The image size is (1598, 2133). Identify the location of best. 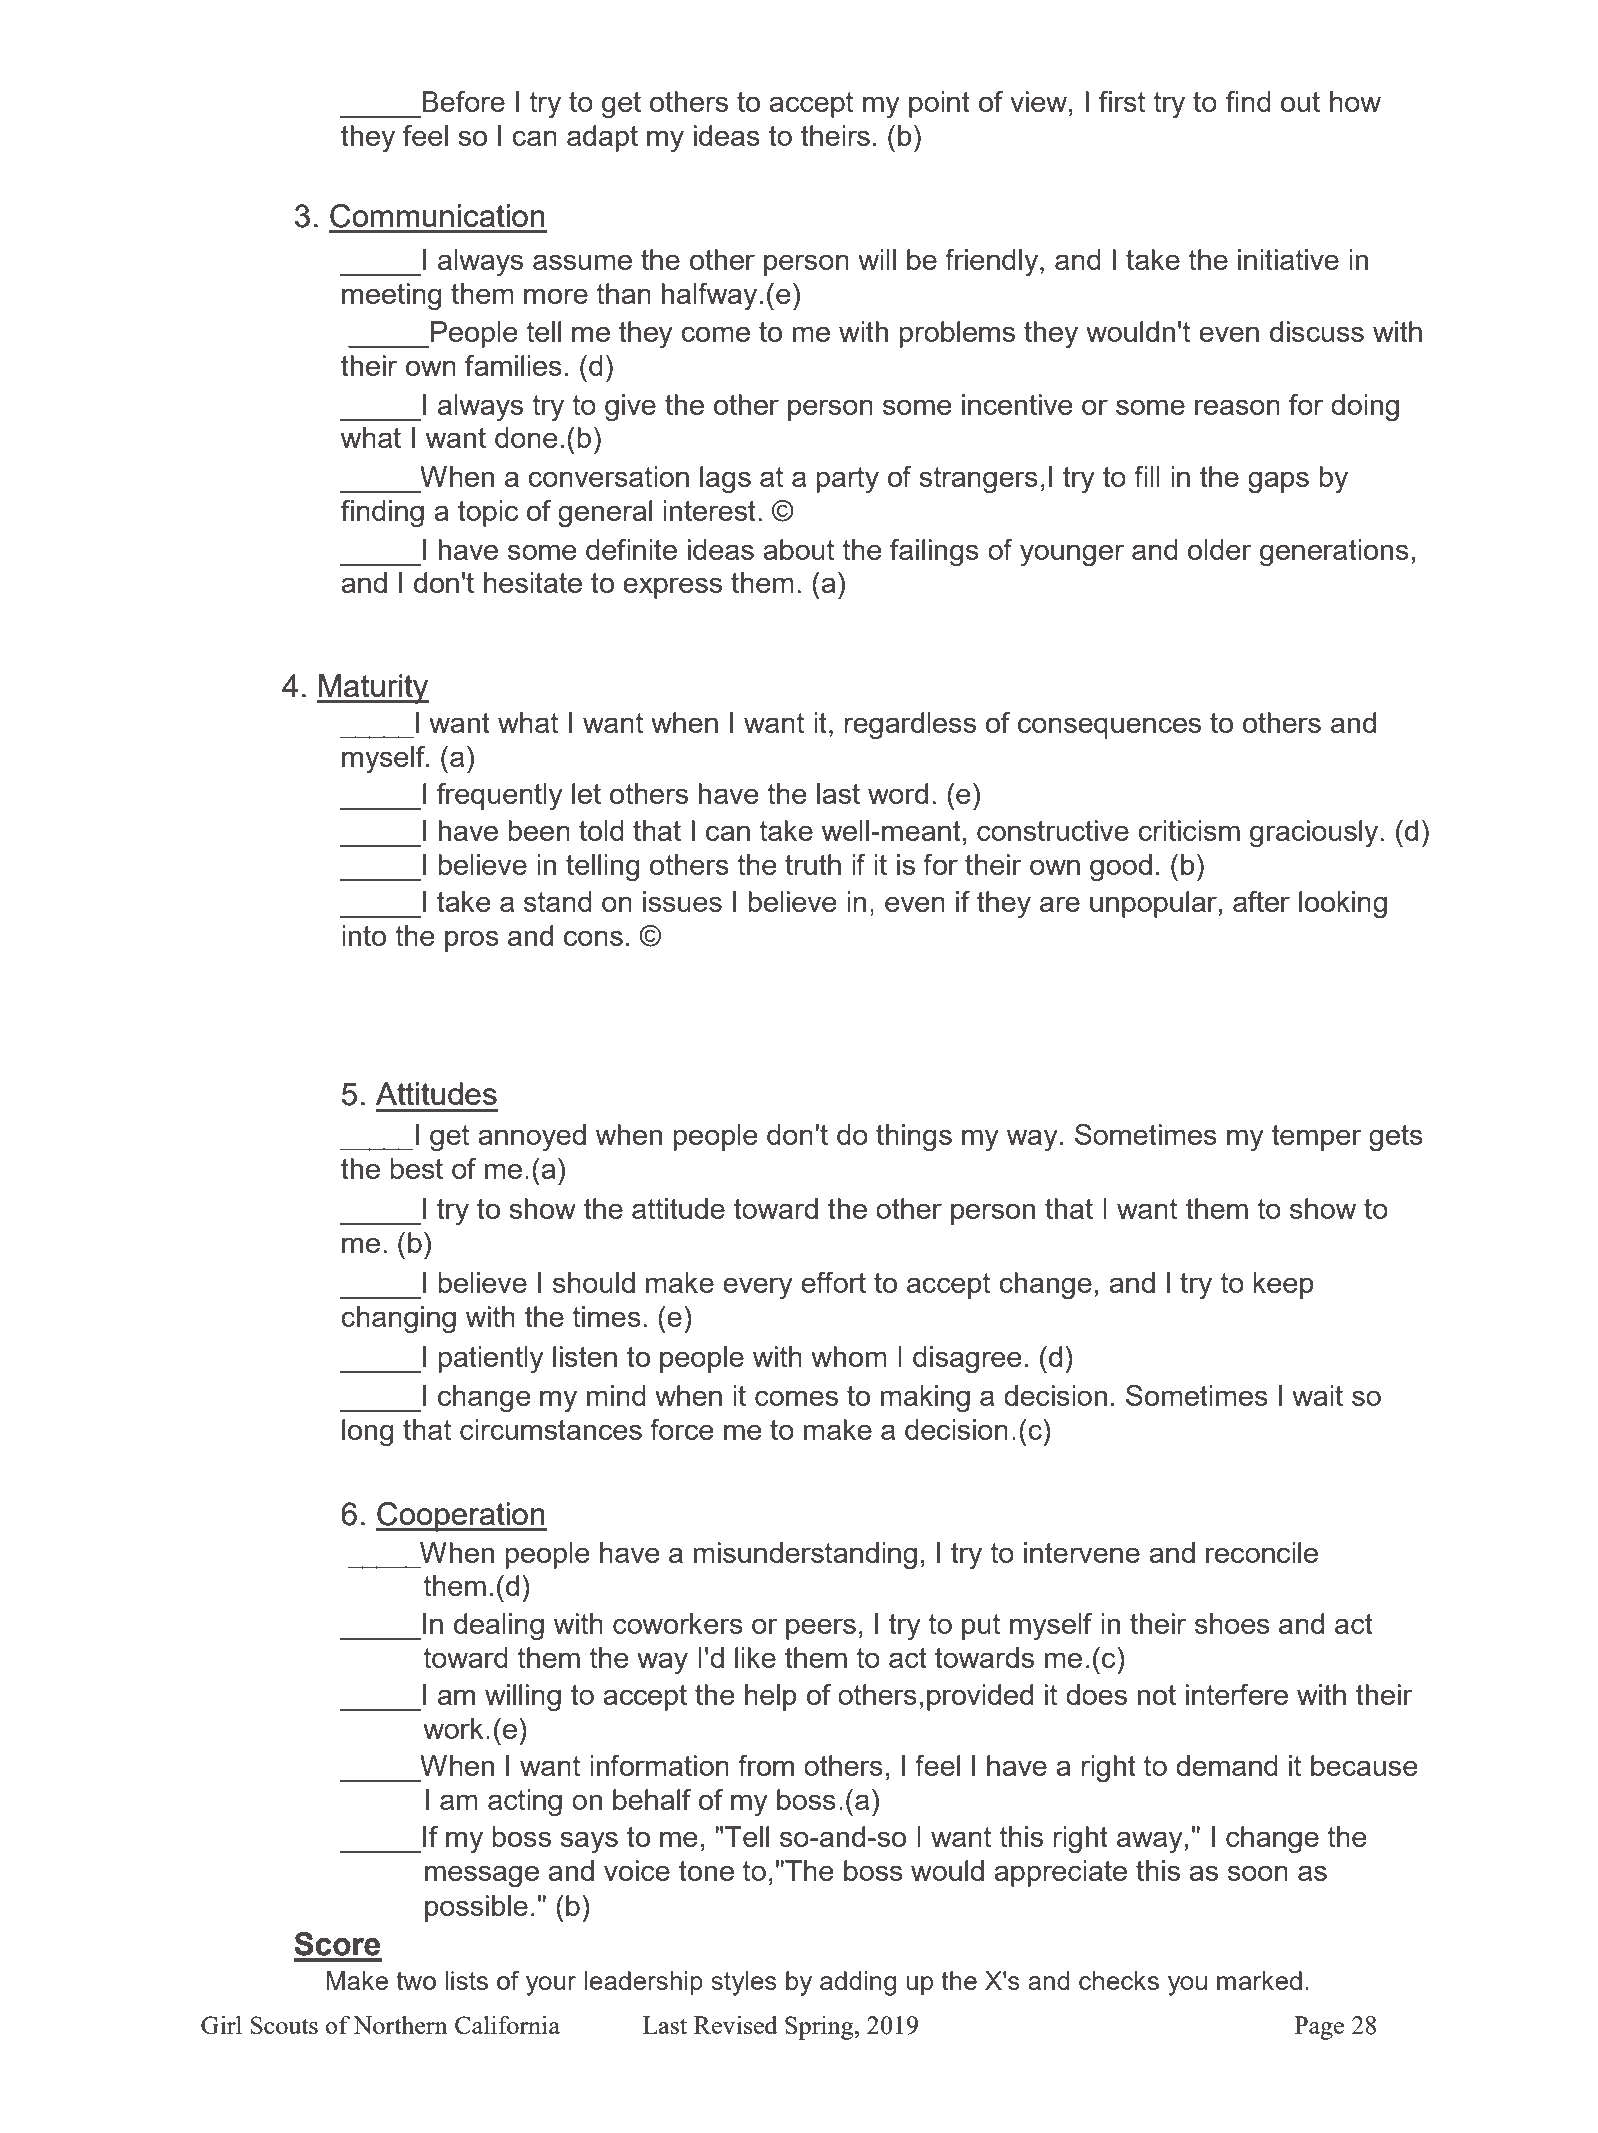
(417, 1168).
